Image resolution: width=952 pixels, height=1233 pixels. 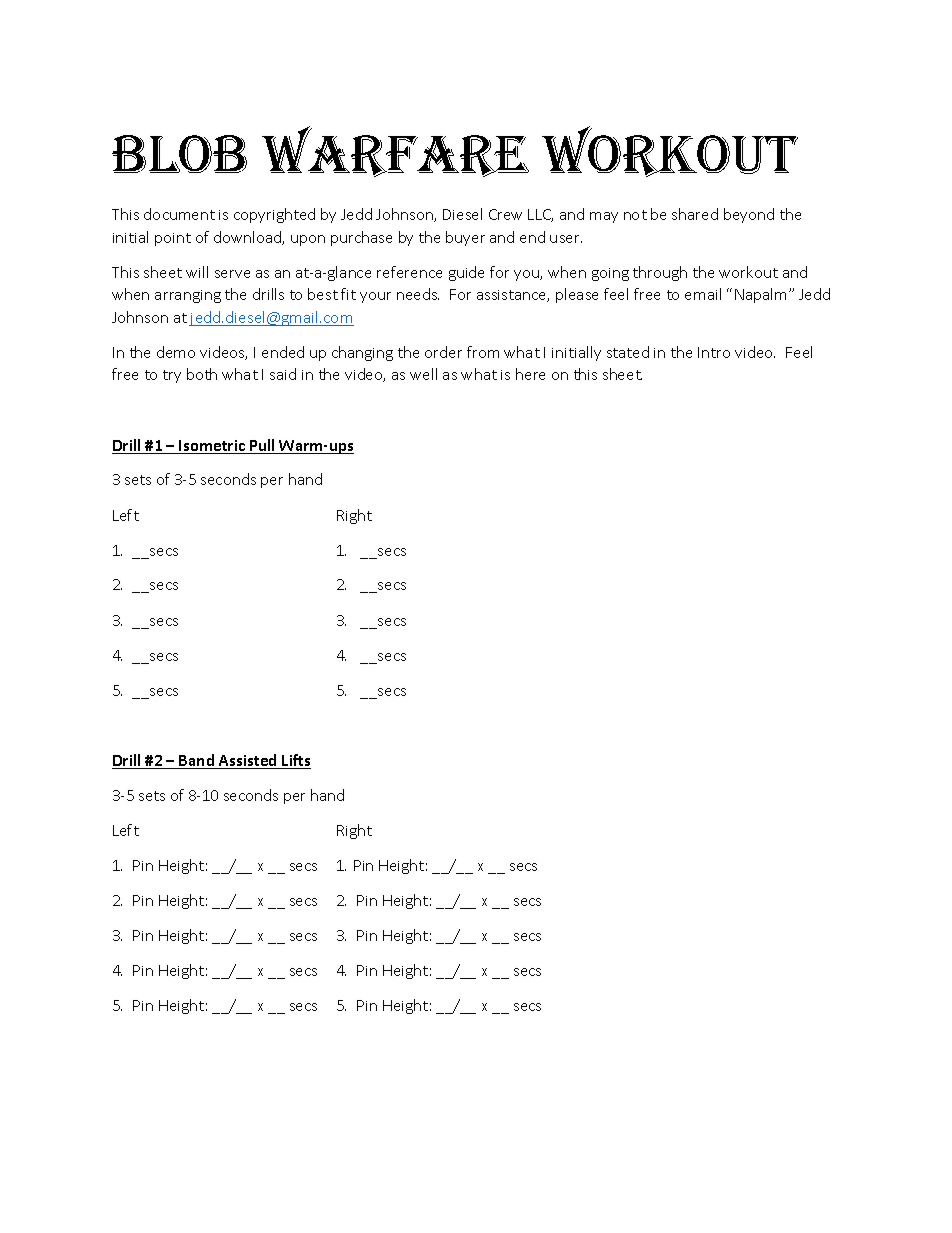 I want to click on WARFARE, so click(x=395, y=151).
